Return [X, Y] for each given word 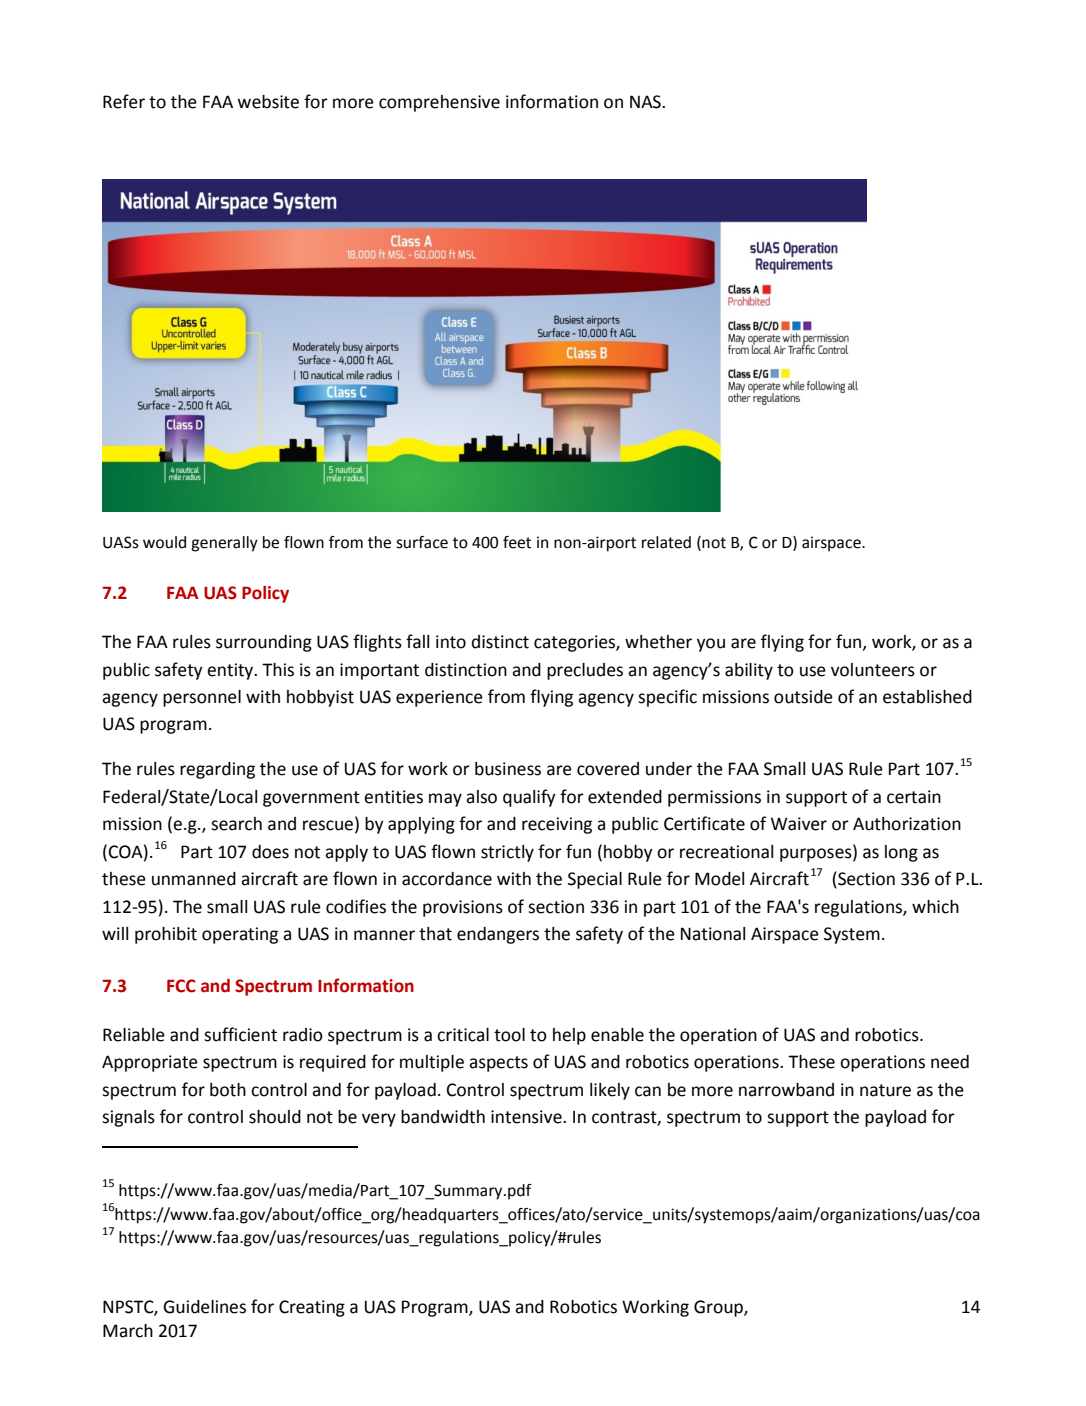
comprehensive [439, 103]
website [268, 102]
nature [885, 1090]
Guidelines [204, 1307]
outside [803, 697]
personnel [202, 698]
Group [719, 1308]
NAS [646, 102]
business [508, 769]
